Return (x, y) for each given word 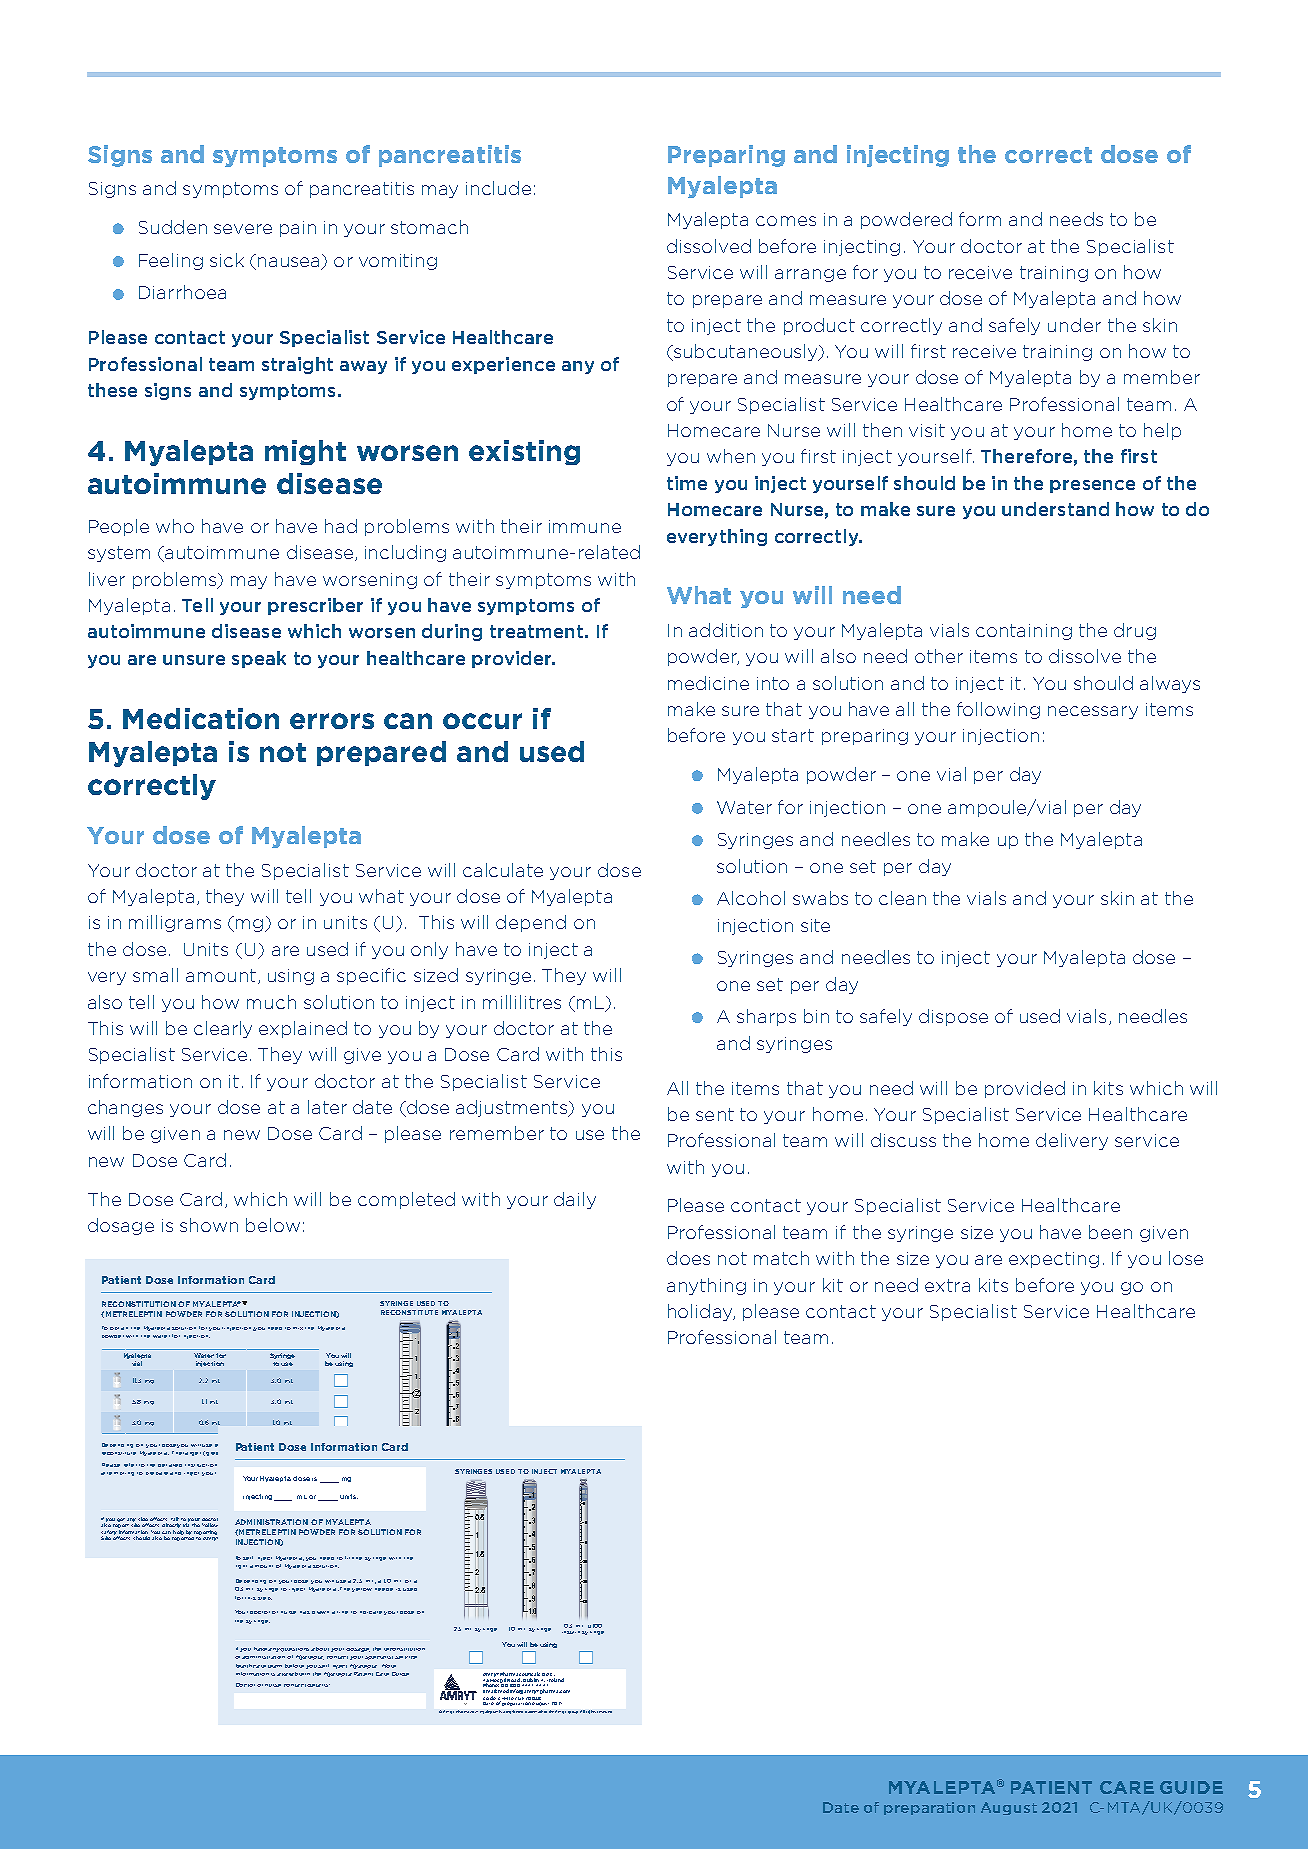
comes (786, 221)
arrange (810, 275)
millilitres (522, 1002)
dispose (953, 1017)
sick (227, 260)
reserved (604, 1712)
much (271, 1002)
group (573, 1712)
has (305, 1612)
